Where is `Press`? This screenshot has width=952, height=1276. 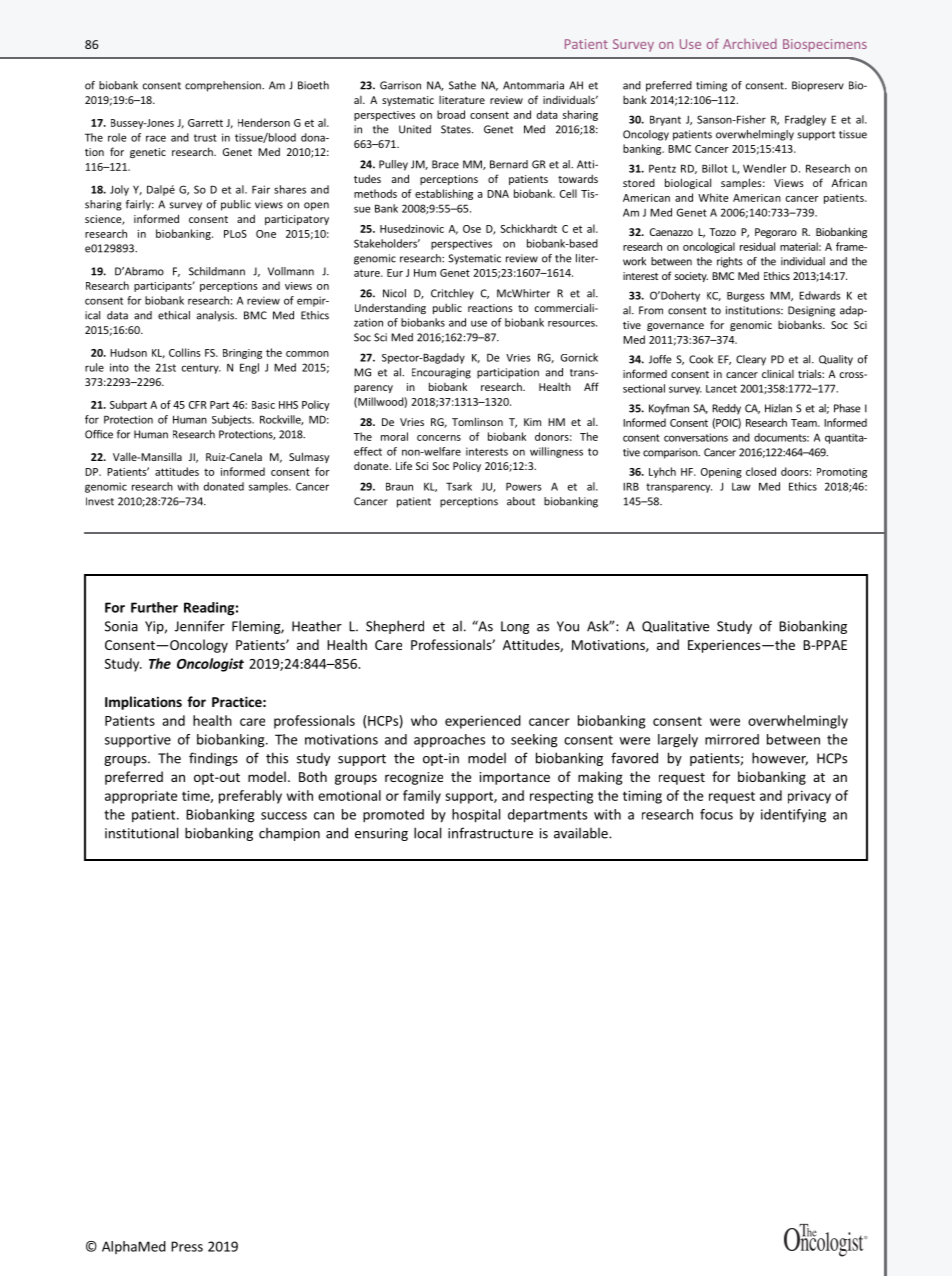 Press is located at coordinates (187, 1246).
